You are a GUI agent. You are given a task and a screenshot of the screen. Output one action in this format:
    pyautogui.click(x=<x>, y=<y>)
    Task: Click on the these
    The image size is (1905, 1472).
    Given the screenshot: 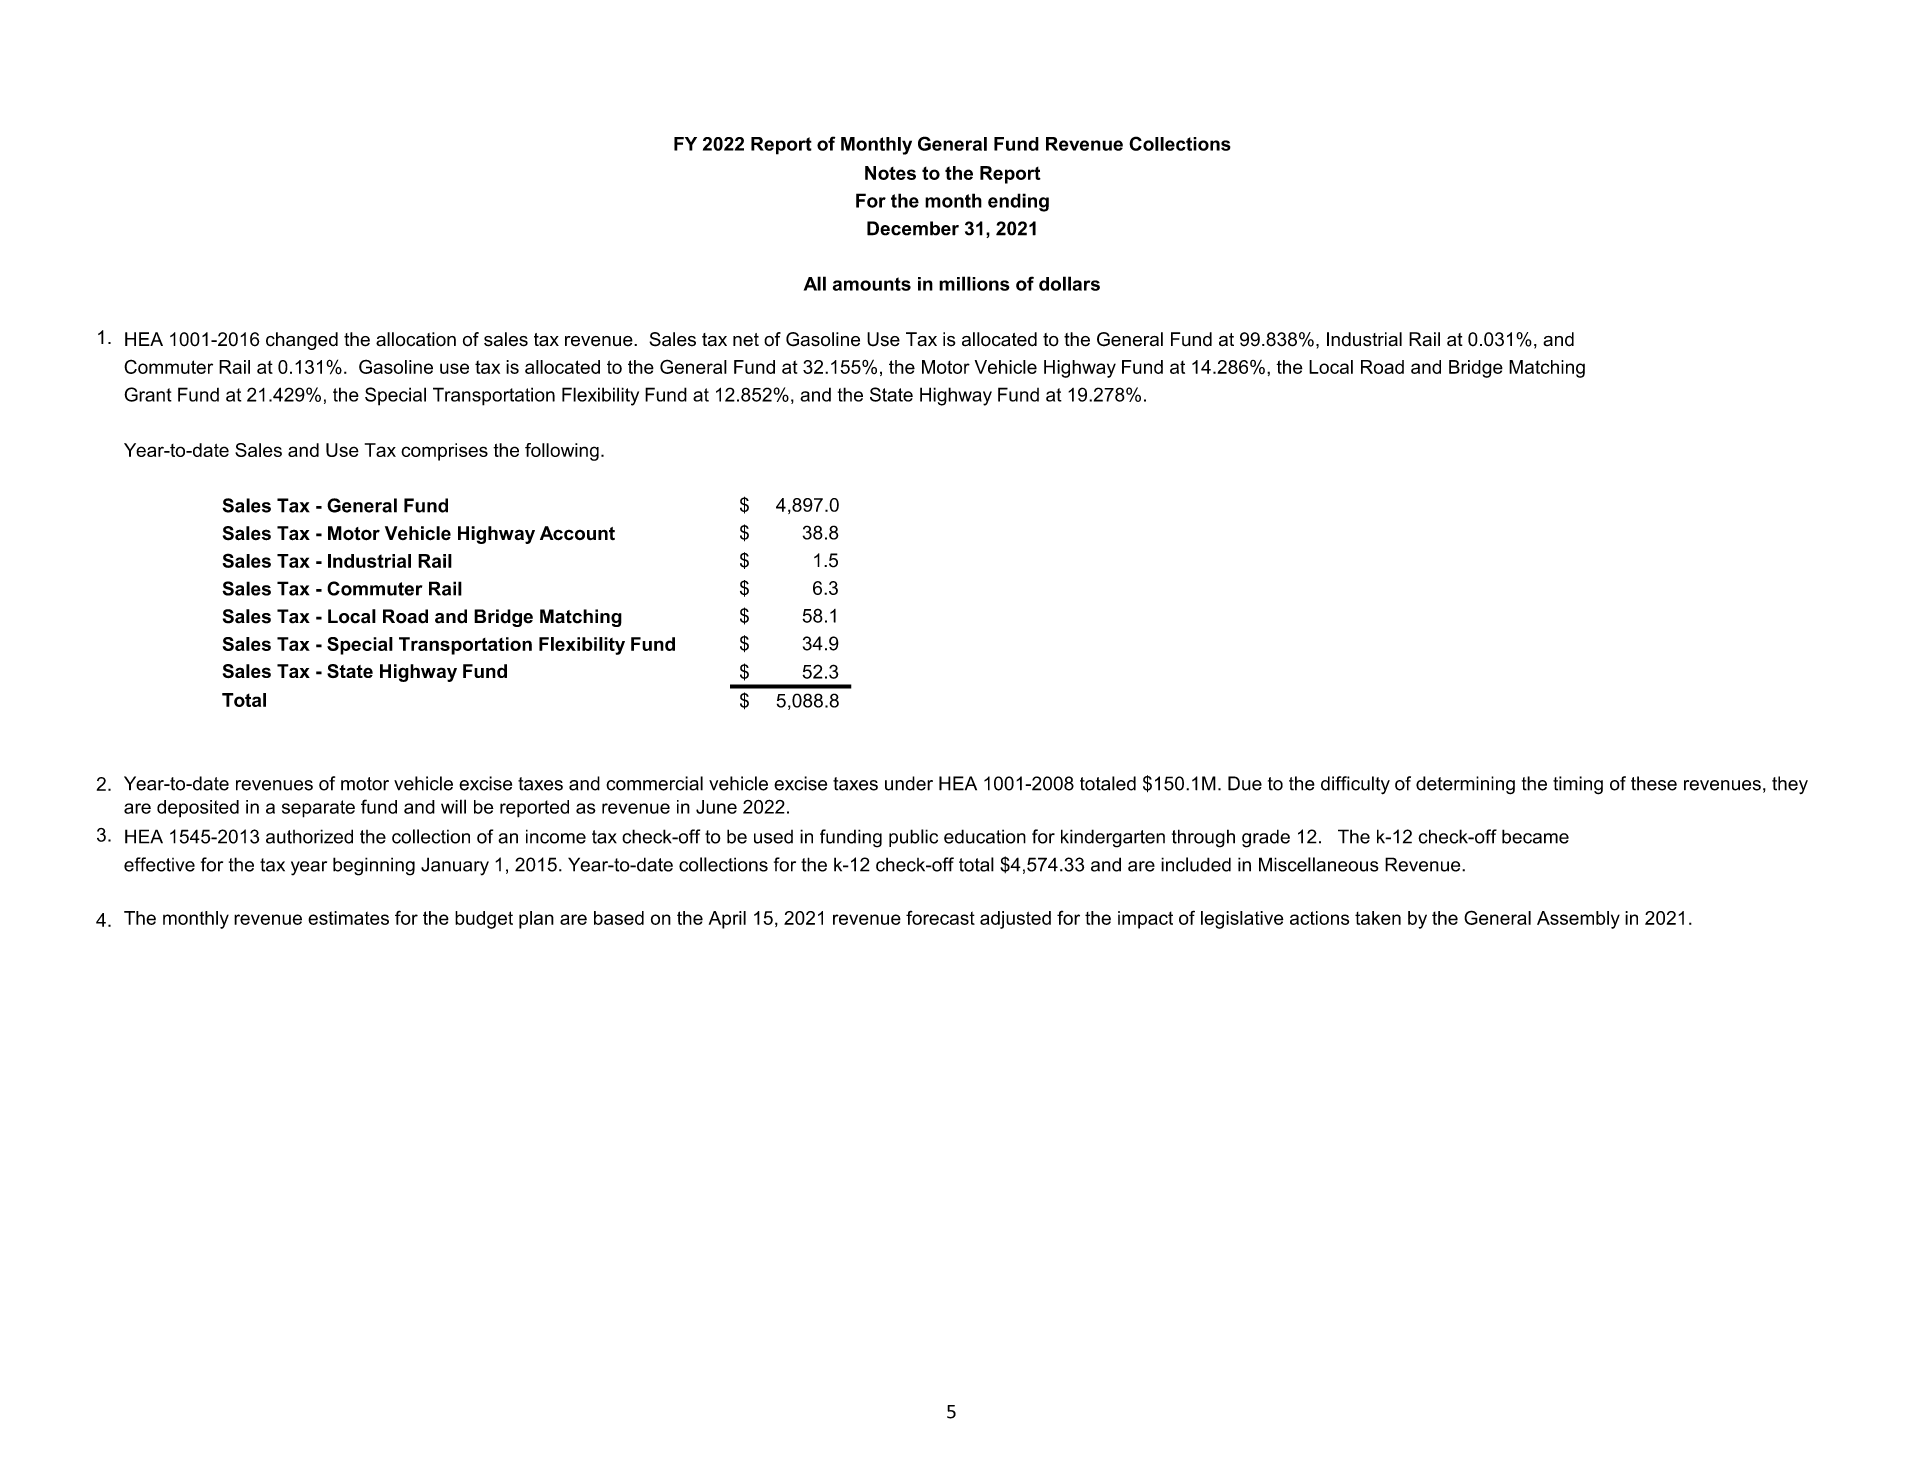 What is the action you would take?
    pyautogui.click(x=1654, y=783)
